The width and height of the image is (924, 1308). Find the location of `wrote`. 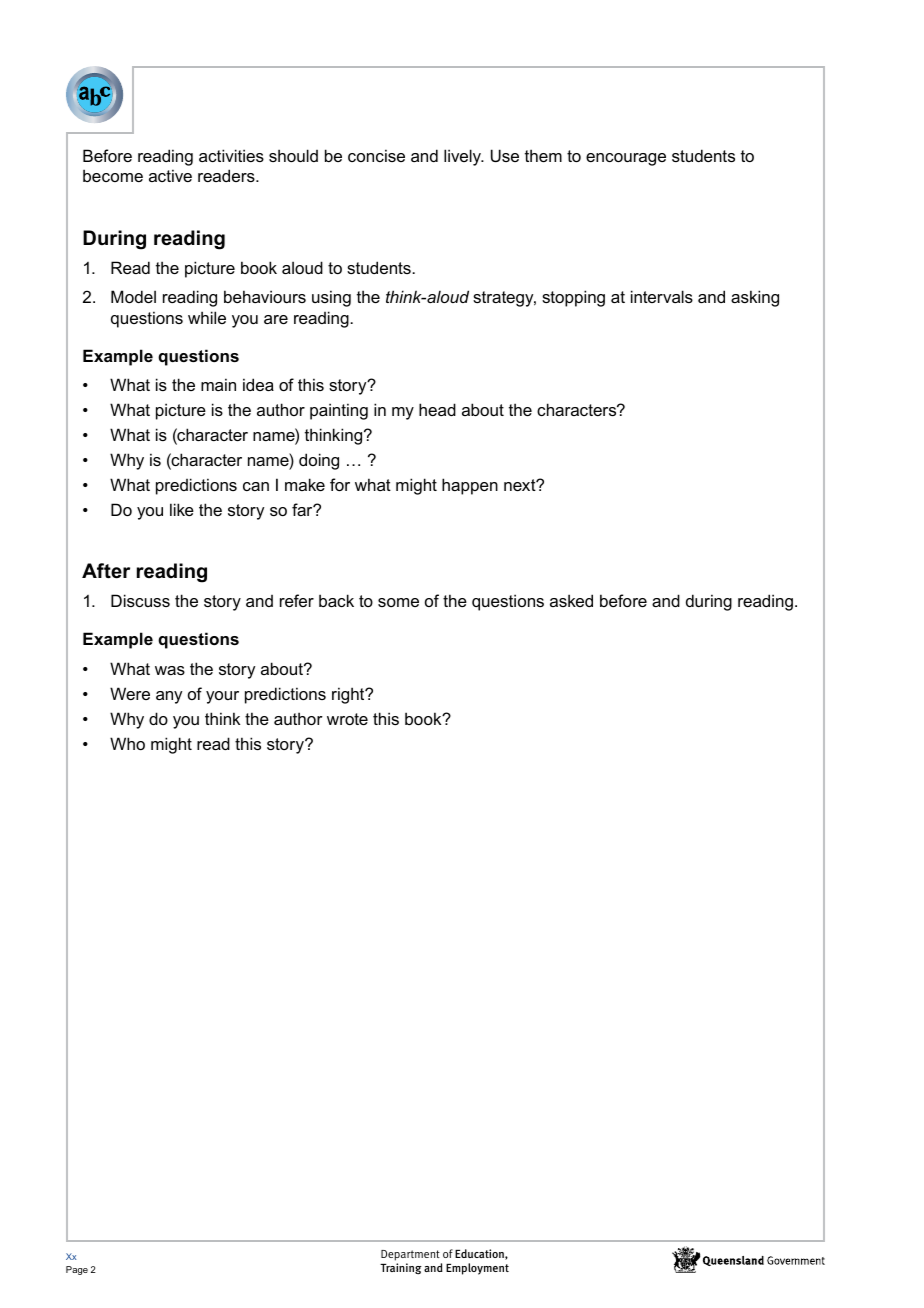

wrote is located at coordinates (347, 719).
